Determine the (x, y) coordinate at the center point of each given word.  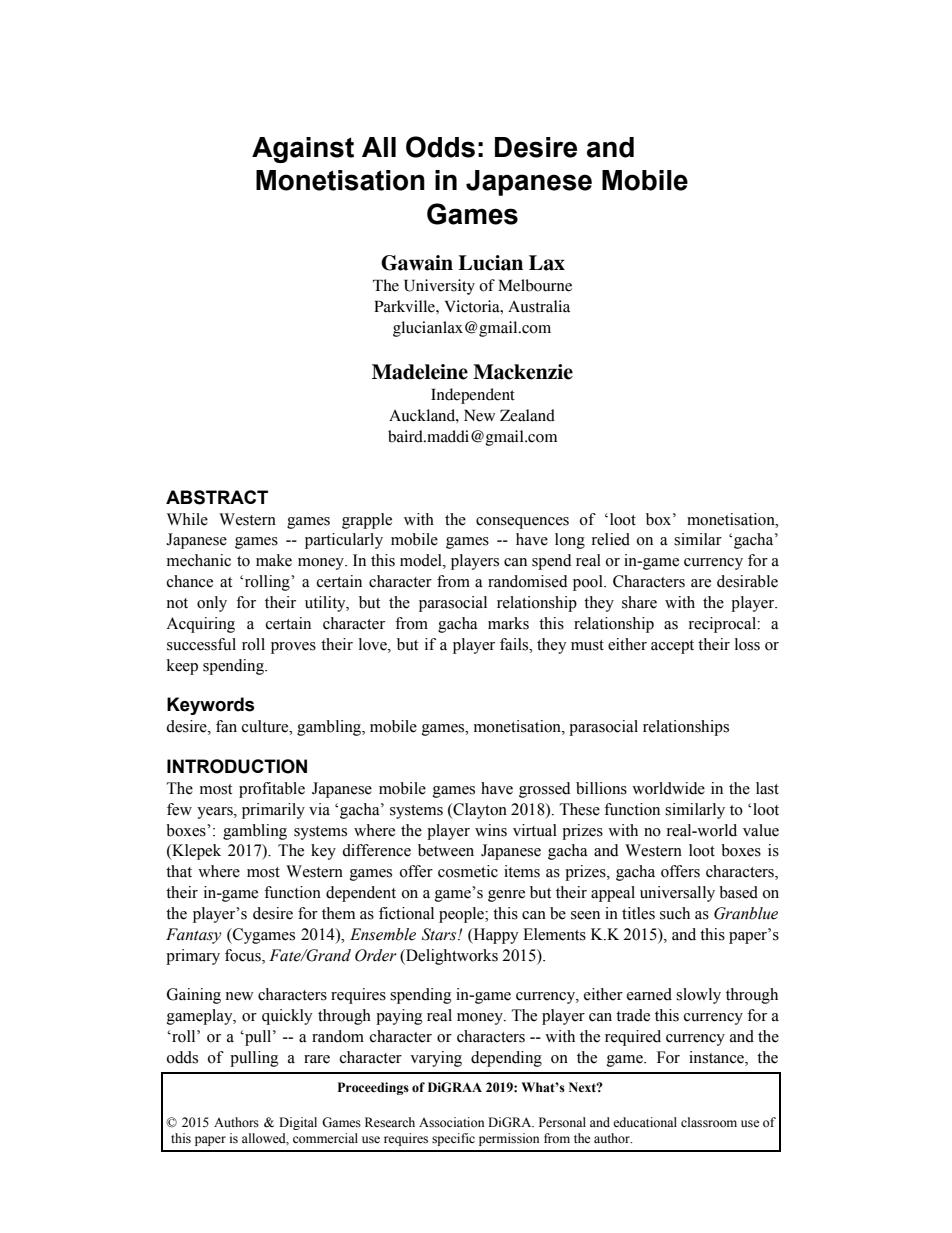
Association (451, 1122)
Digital (298, 1123)
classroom (709, 1122)
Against (303, 150)
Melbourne (535, 285)
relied (611, 539)
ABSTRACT (217, 497)
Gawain (417, 263)
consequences (522, 523)
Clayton (479, 811)
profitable (272, 790)
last (767, 788)
